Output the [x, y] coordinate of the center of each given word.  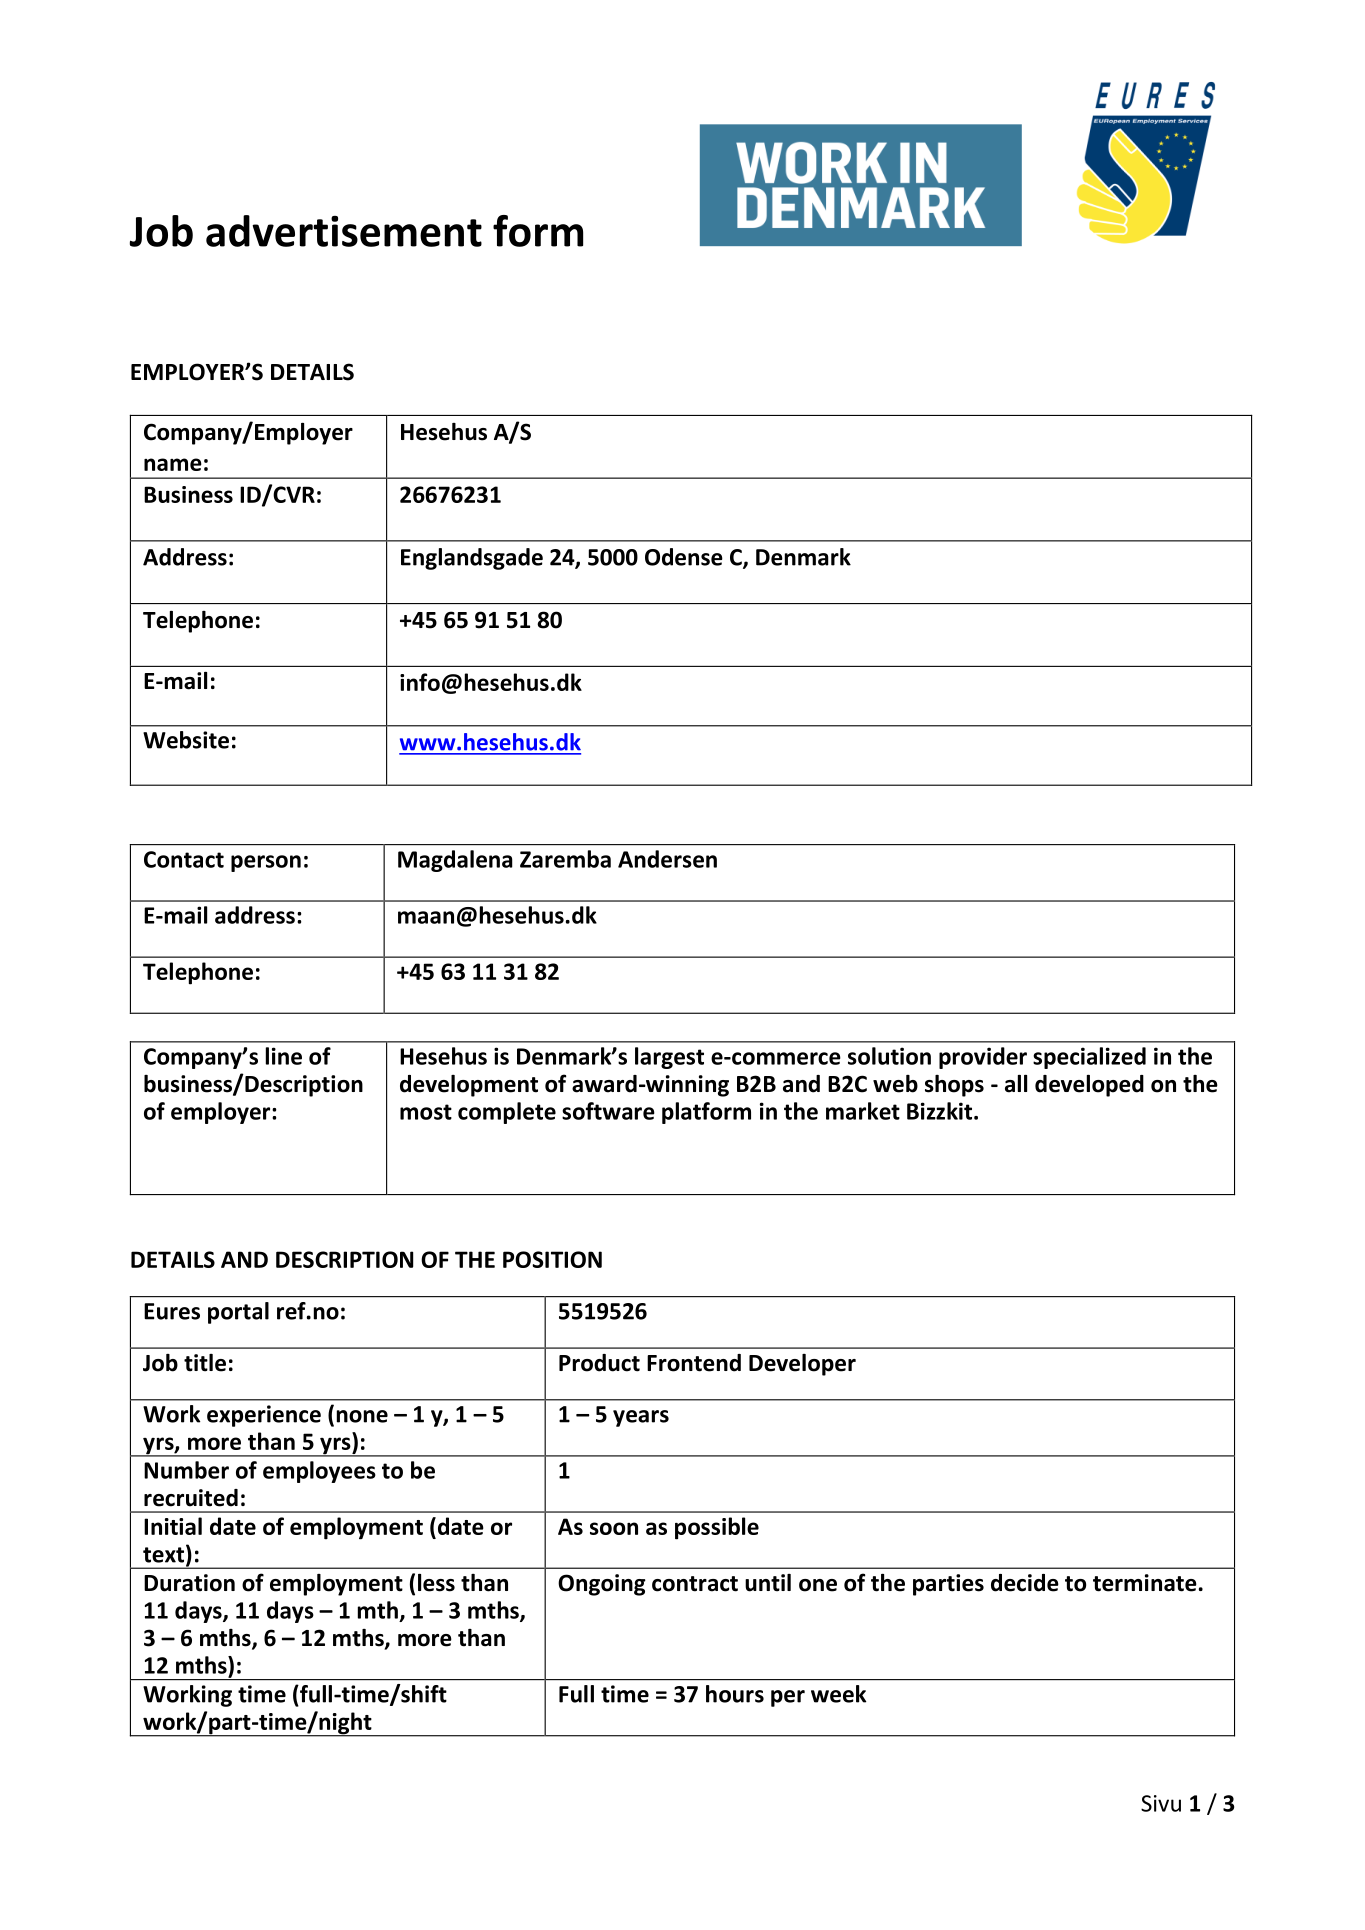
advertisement [344, 231]
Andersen [667, 859]
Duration [189, 1583]
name [173, 464]
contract [695, 1584]
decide [1025, 1583]
